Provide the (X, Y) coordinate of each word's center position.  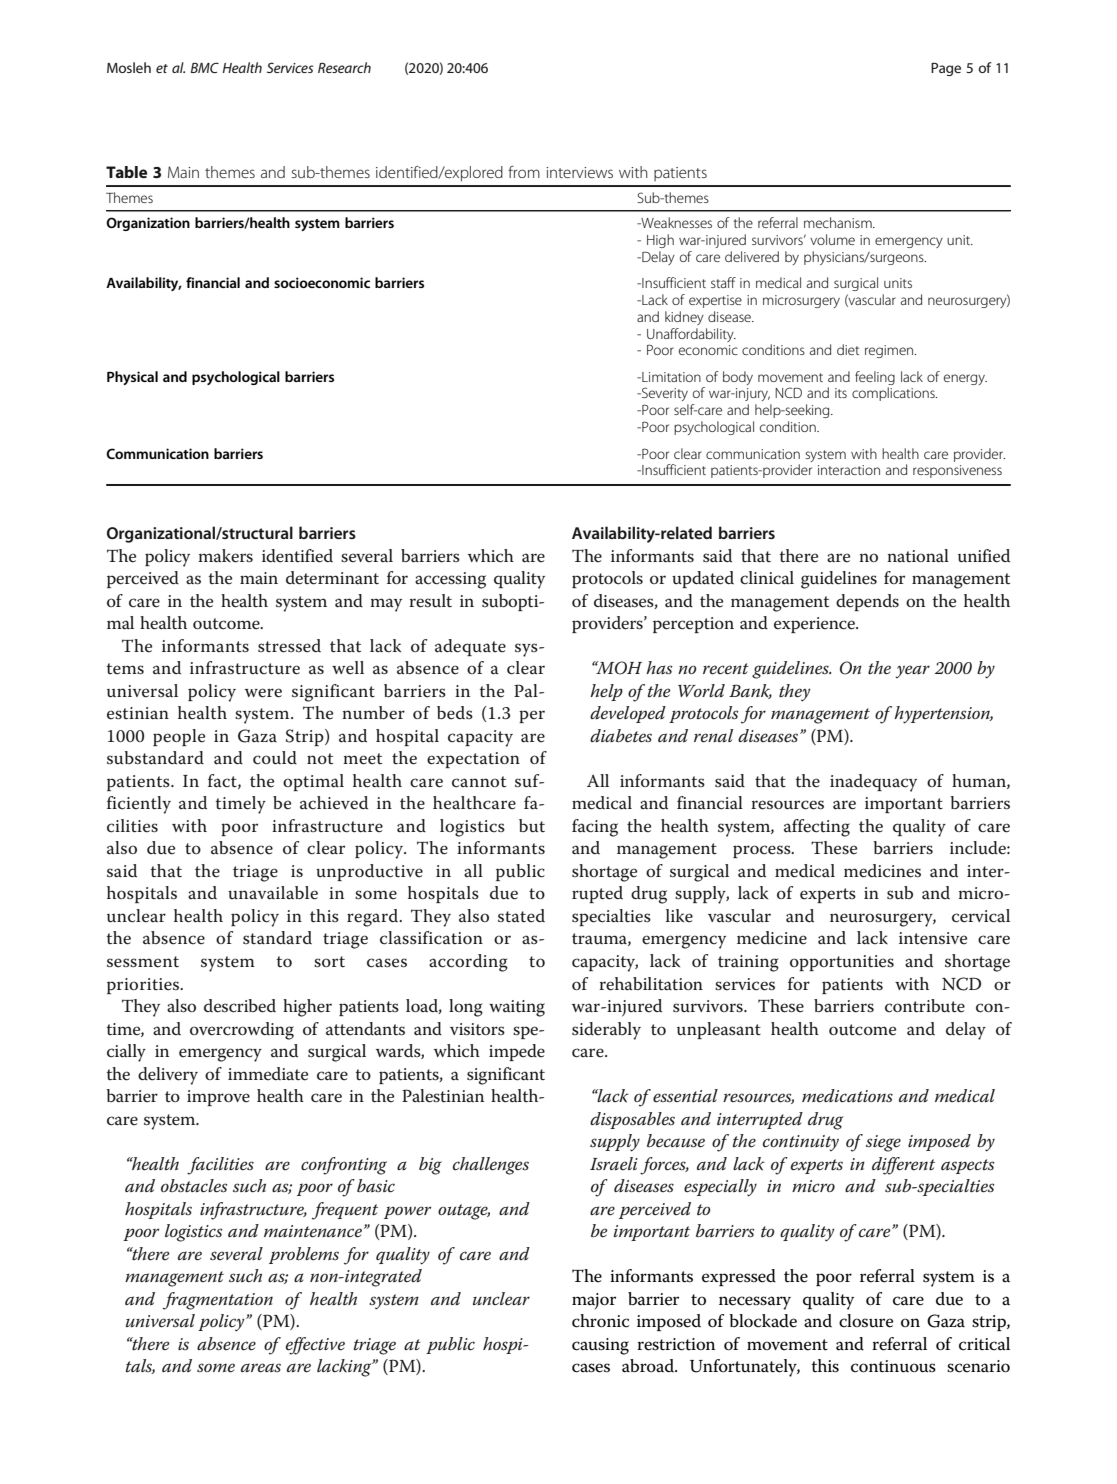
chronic (600, 1321)
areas (261, 1368)
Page (946, 69)
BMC (205, 67)
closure (866, 1321)
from (524, 172)
